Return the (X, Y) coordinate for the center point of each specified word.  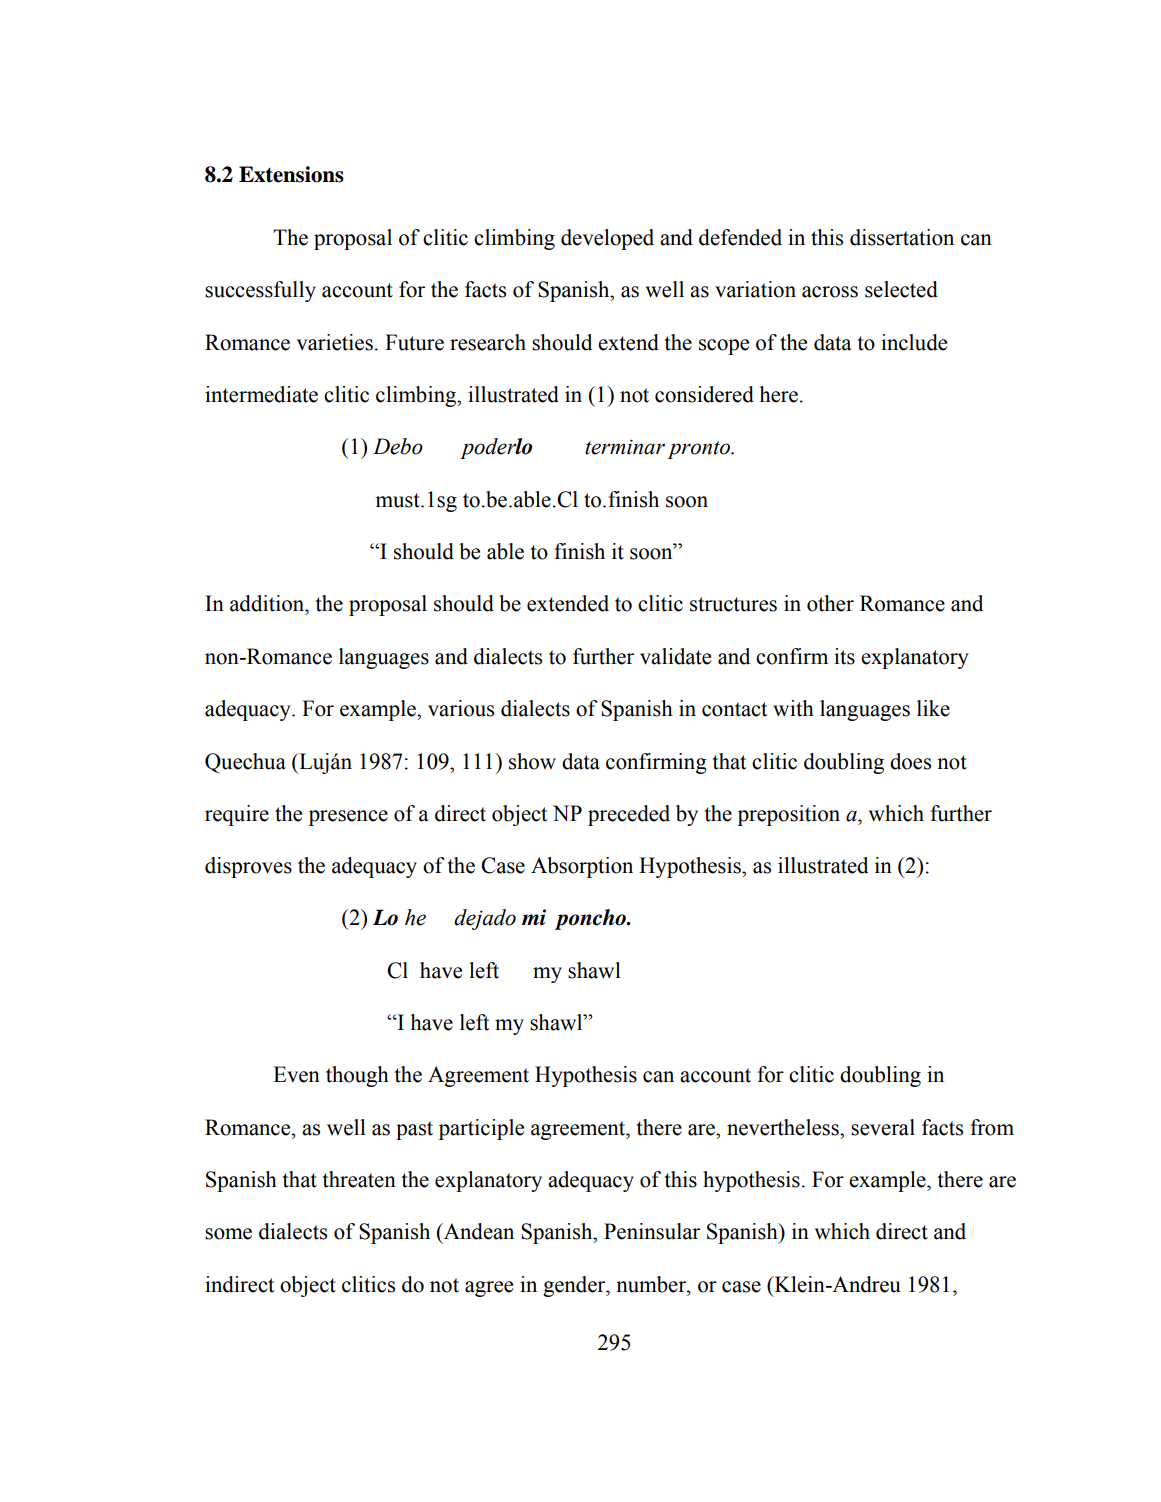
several (883, 1127)
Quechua (245, 763)
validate (675, 656)
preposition (789, 815)
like (933, 708)
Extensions (291, 174)
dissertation (902, 237)
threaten (359, 1179)
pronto (700, 450)
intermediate (261, 394)
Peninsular (652, 1231)
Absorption (582, 867)
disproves (248, 867)
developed (607, 239)
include (914, 342)
